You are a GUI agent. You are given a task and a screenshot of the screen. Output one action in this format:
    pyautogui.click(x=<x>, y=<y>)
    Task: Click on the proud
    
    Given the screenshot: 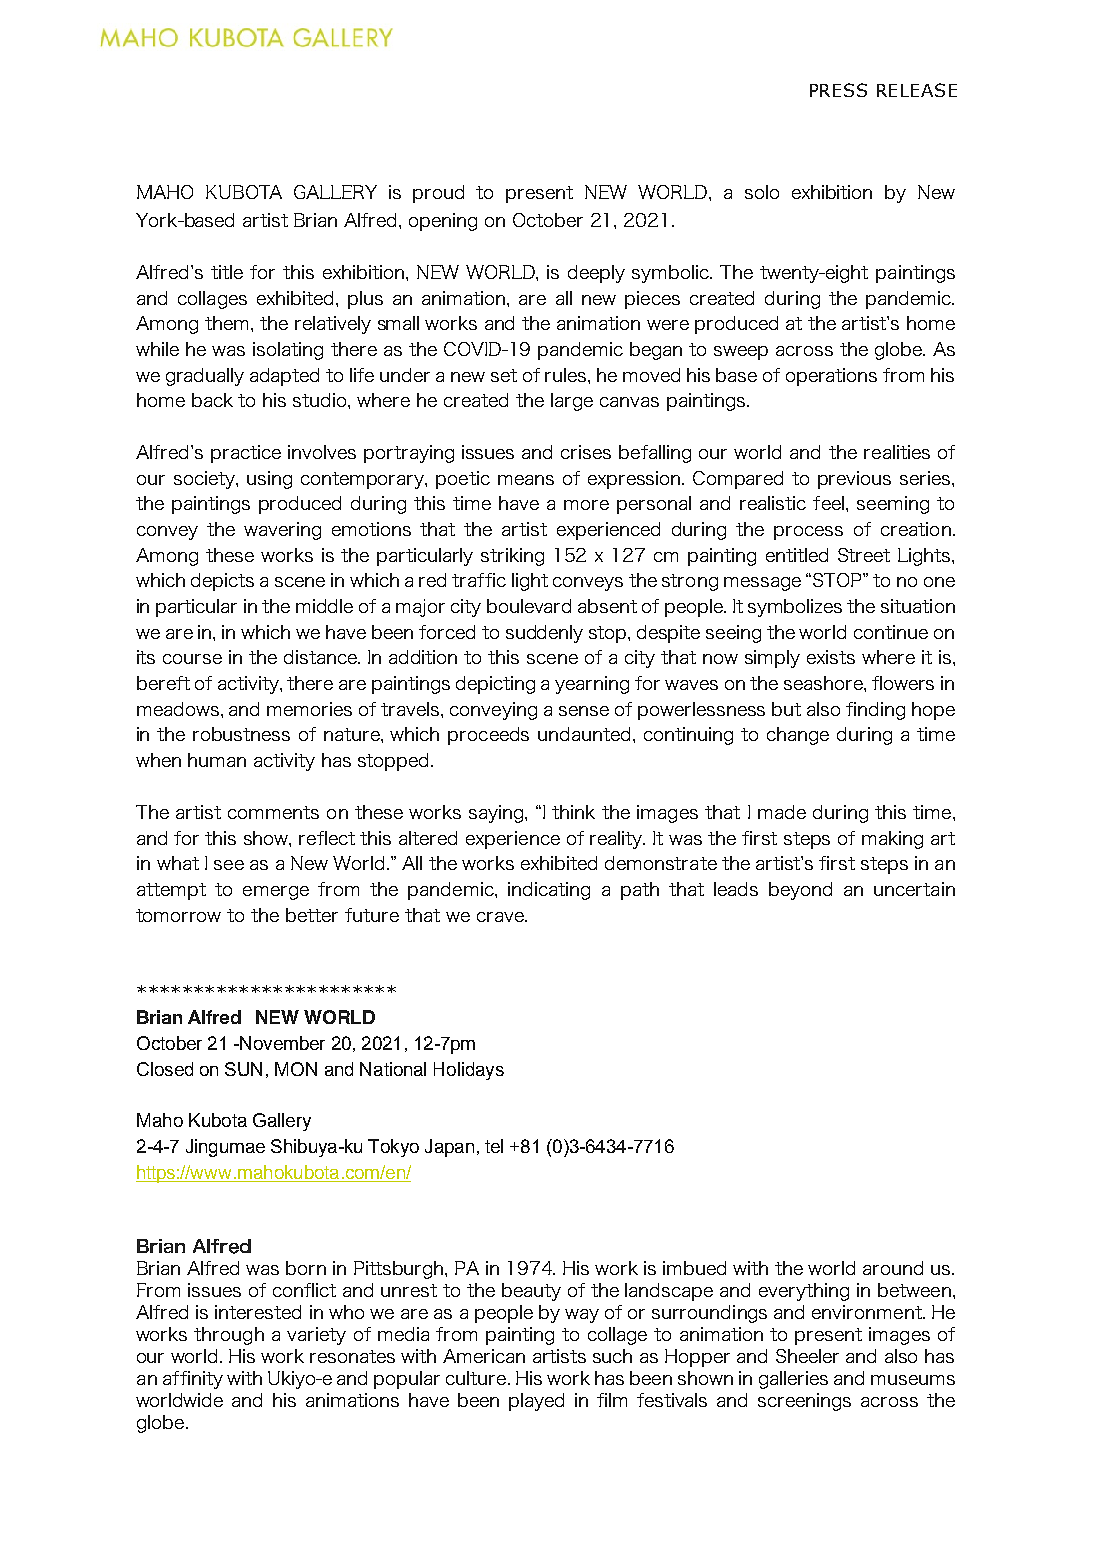 What is the action you would take?
    pyautogui.click(x=438, y=194)
